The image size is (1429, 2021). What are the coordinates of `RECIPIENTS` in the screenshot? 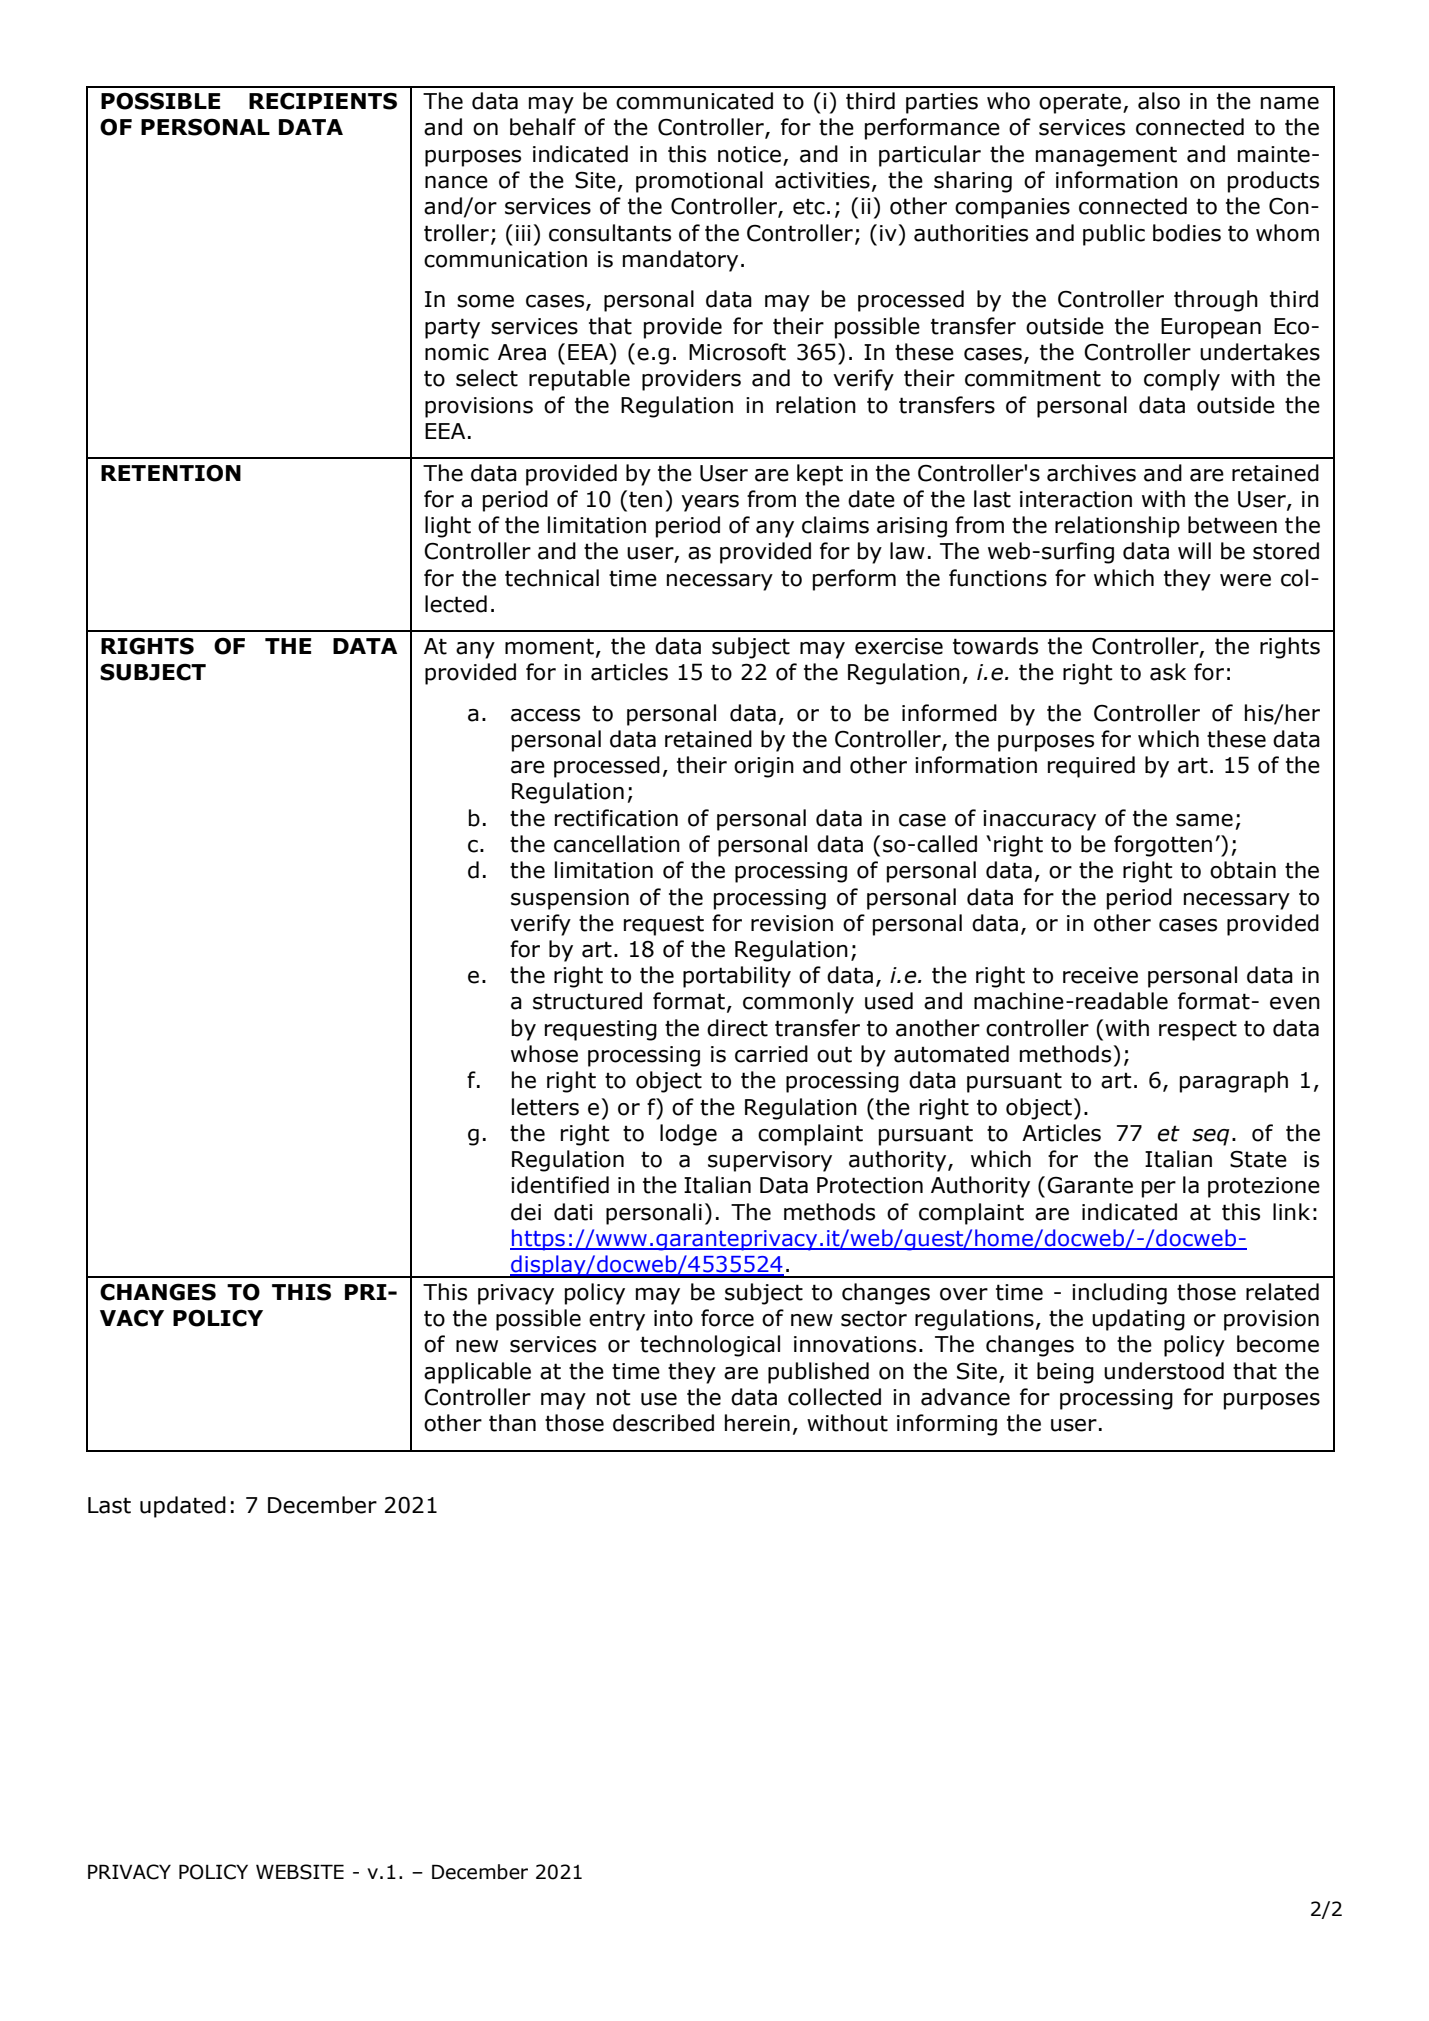 It's located at (323, 101).
